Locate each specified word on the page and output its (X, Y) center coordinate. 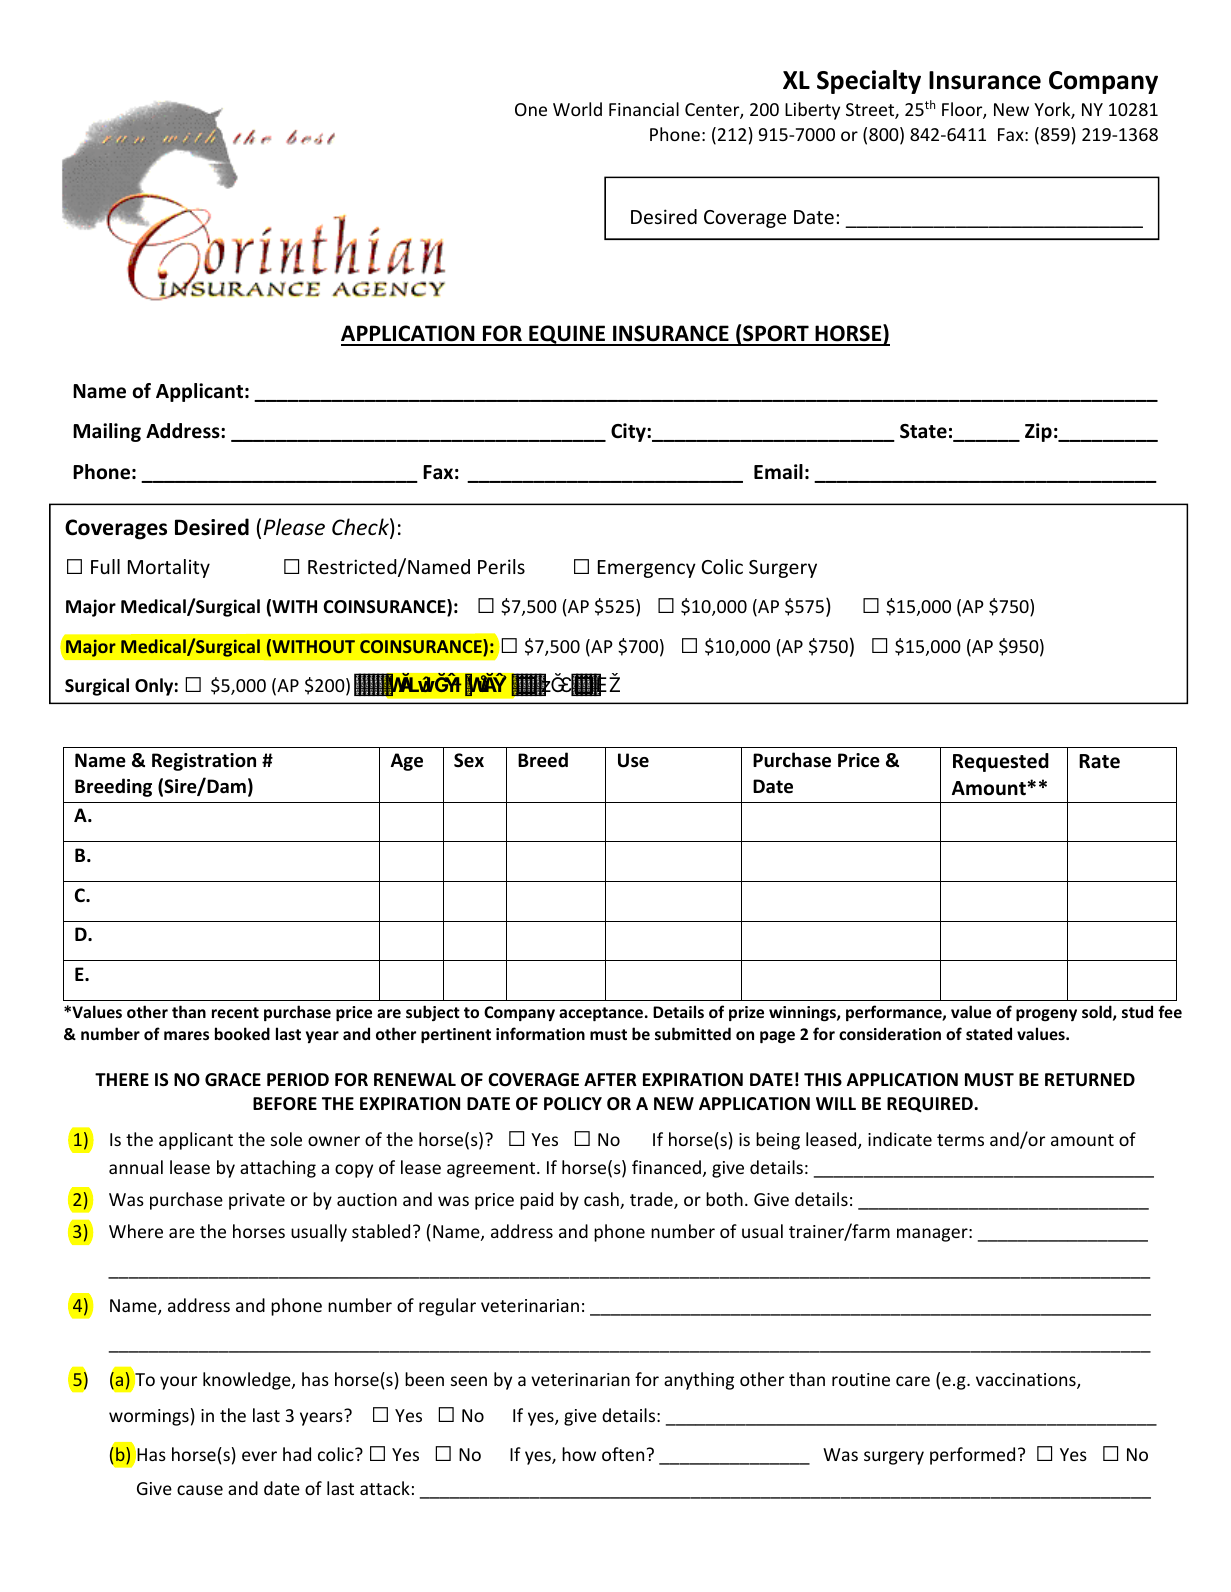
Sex (469, 760)
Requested (1001, 762)
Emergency (647, 569)
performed (972, 1456)
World (577, 109)
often (623, 1454)
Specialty (869, 82)
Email (778, 472)
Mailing (107, 432)
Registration (204, 762)
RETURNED (1090, 1080)
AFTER (610, 1079)
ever (259, 1456)
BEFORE (285, 1104)
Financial (644, 109)
